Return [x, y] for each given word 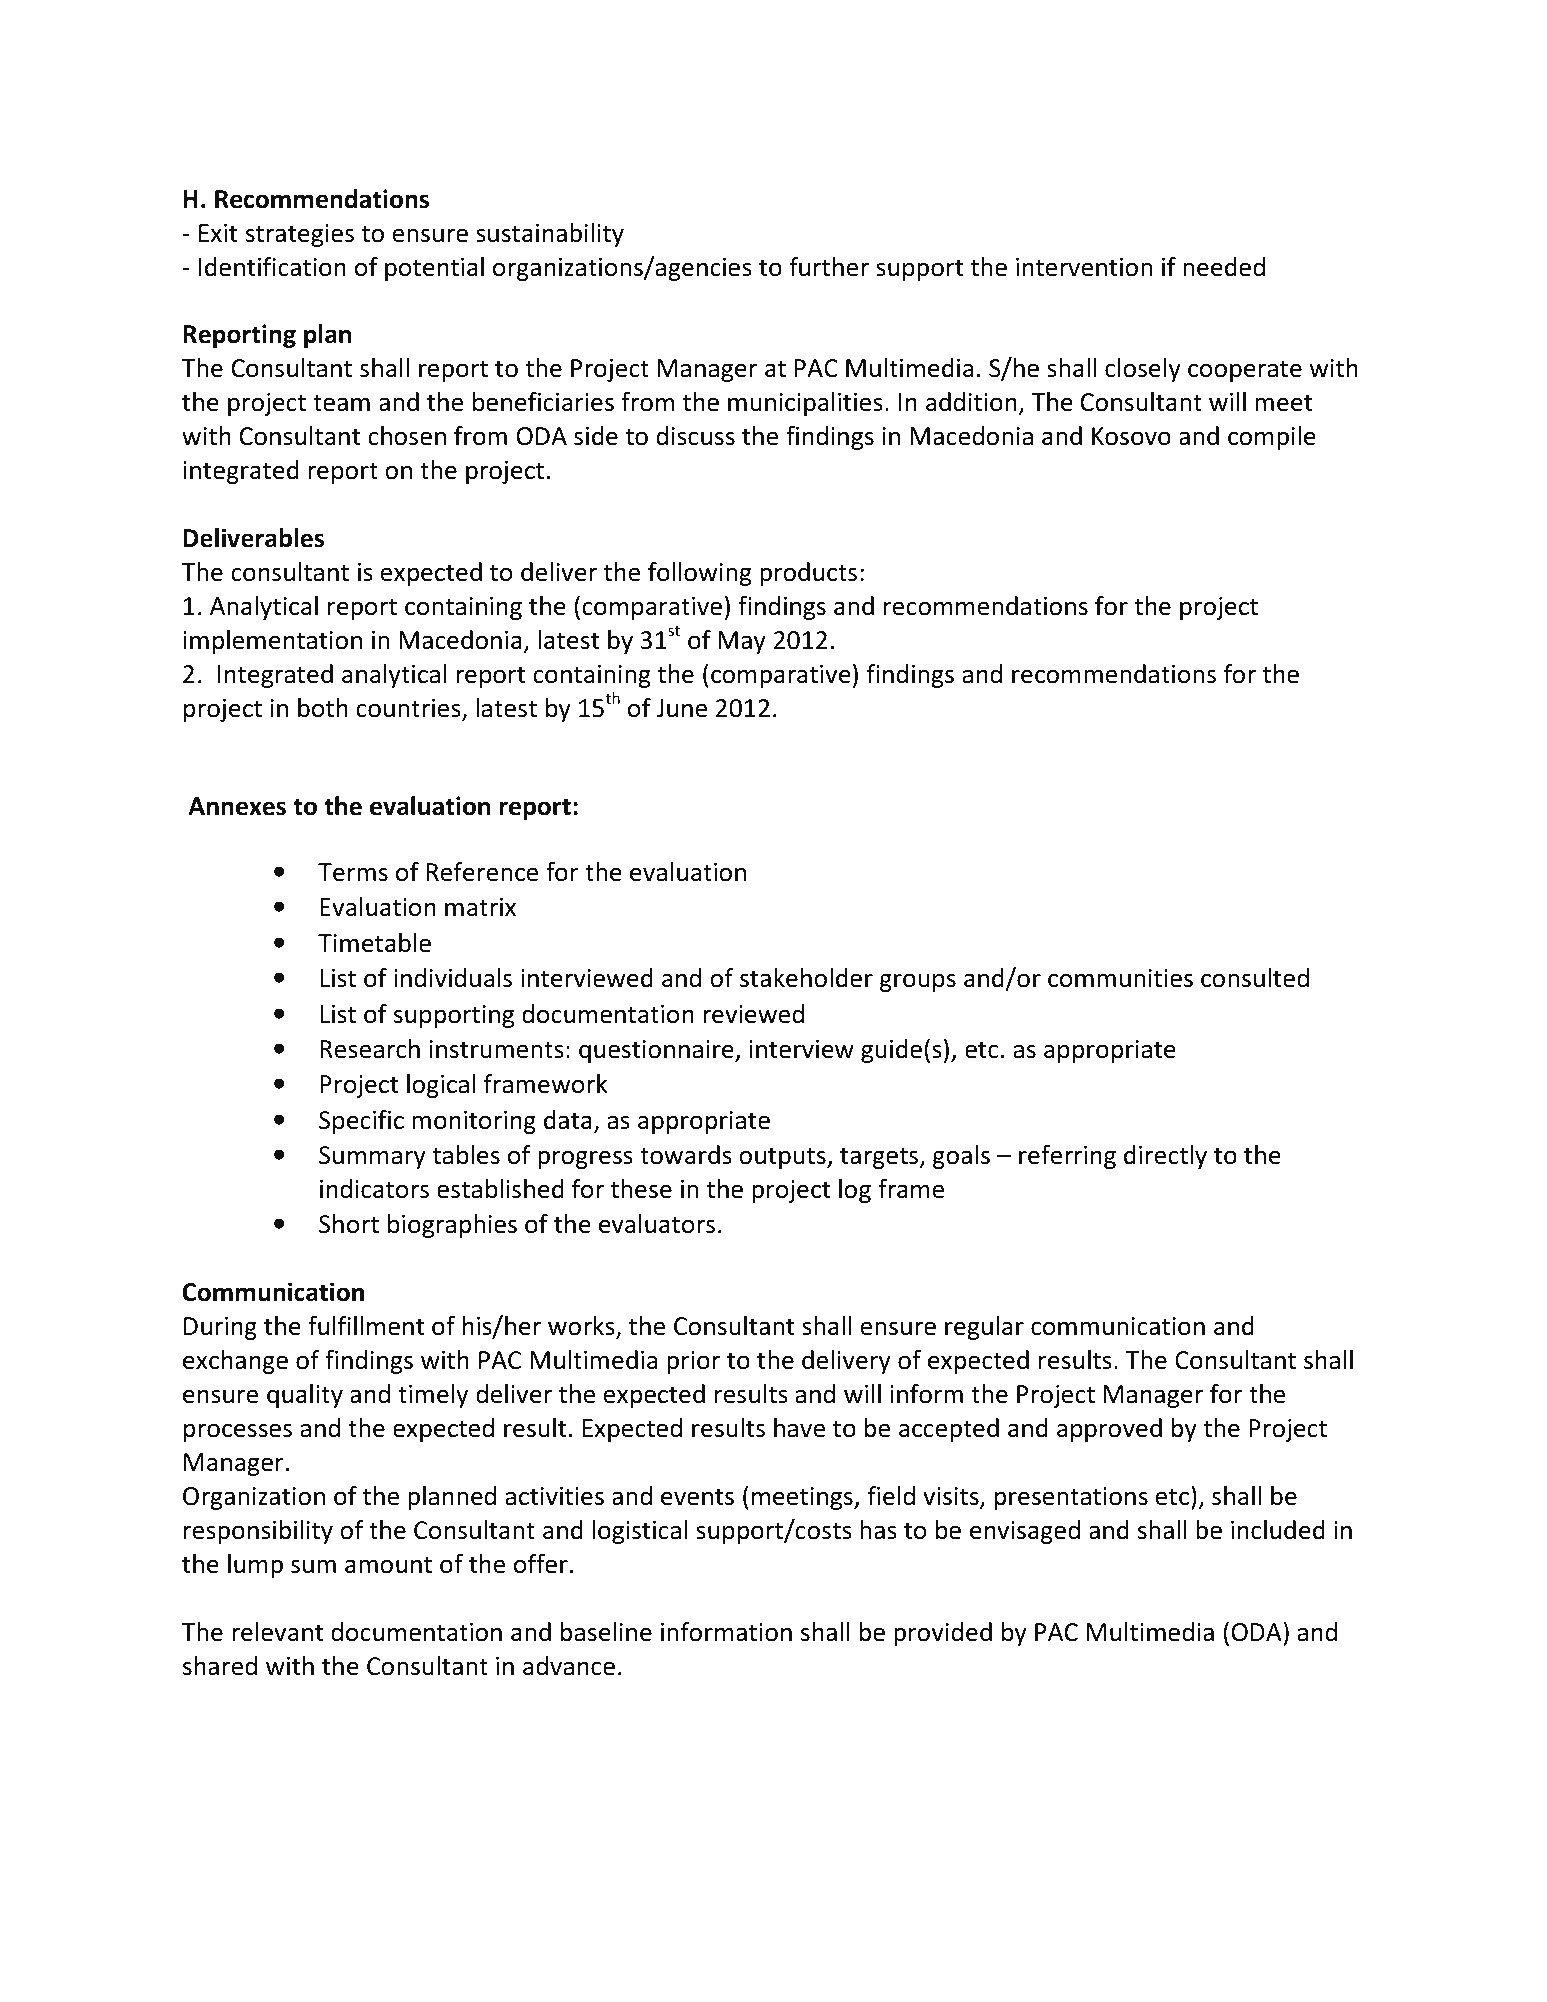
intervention [1084, 267]
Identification [272, 267]
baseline [606, 1632]
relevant [277, 1632]
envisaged [1025, 1532]
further [829, 267]
